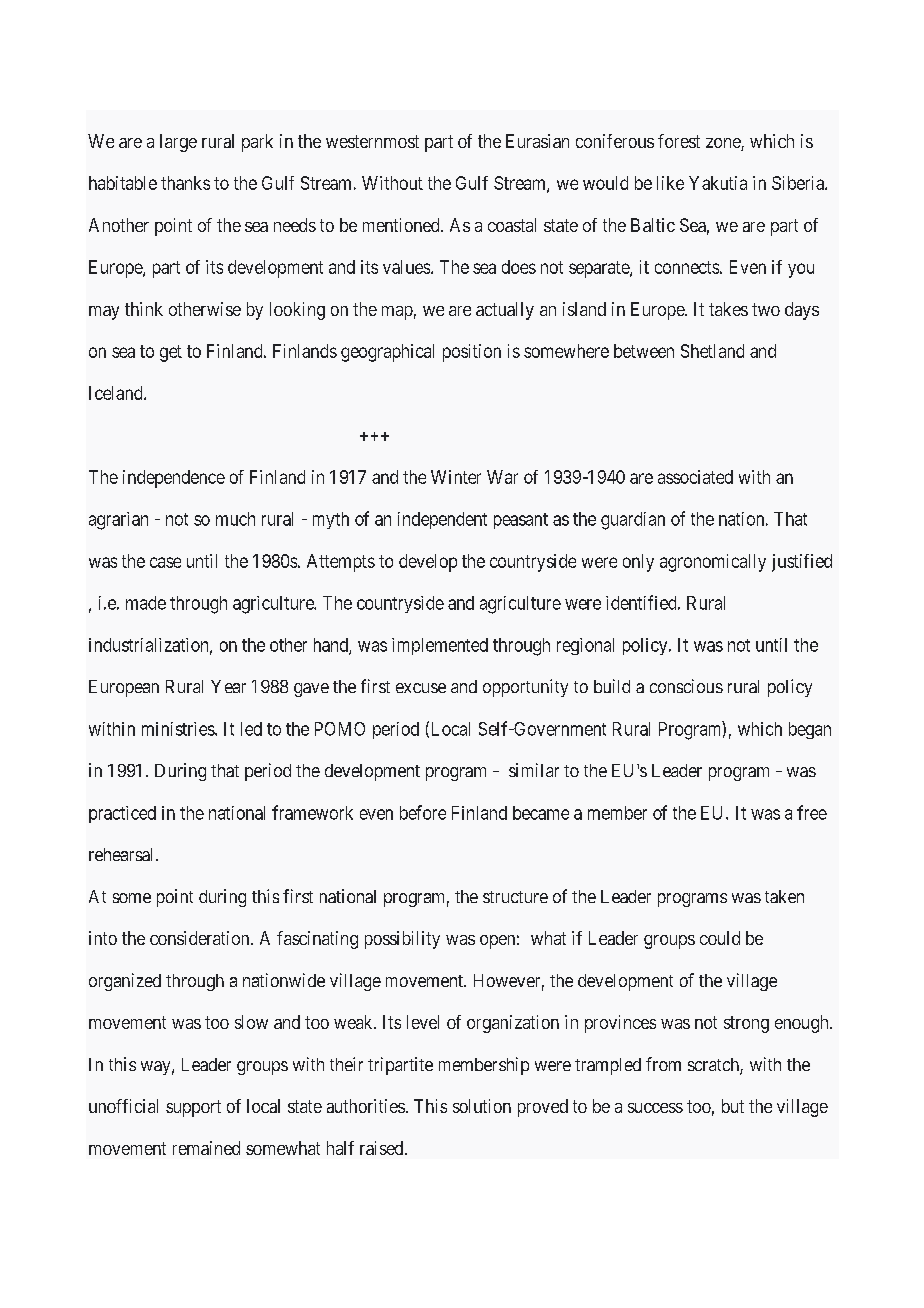 This screenshot has width=924, height=1308. What do you see at coordinates (686, 686) in the screenshot?
I see `conscious` at bounding box center [686, 686].
